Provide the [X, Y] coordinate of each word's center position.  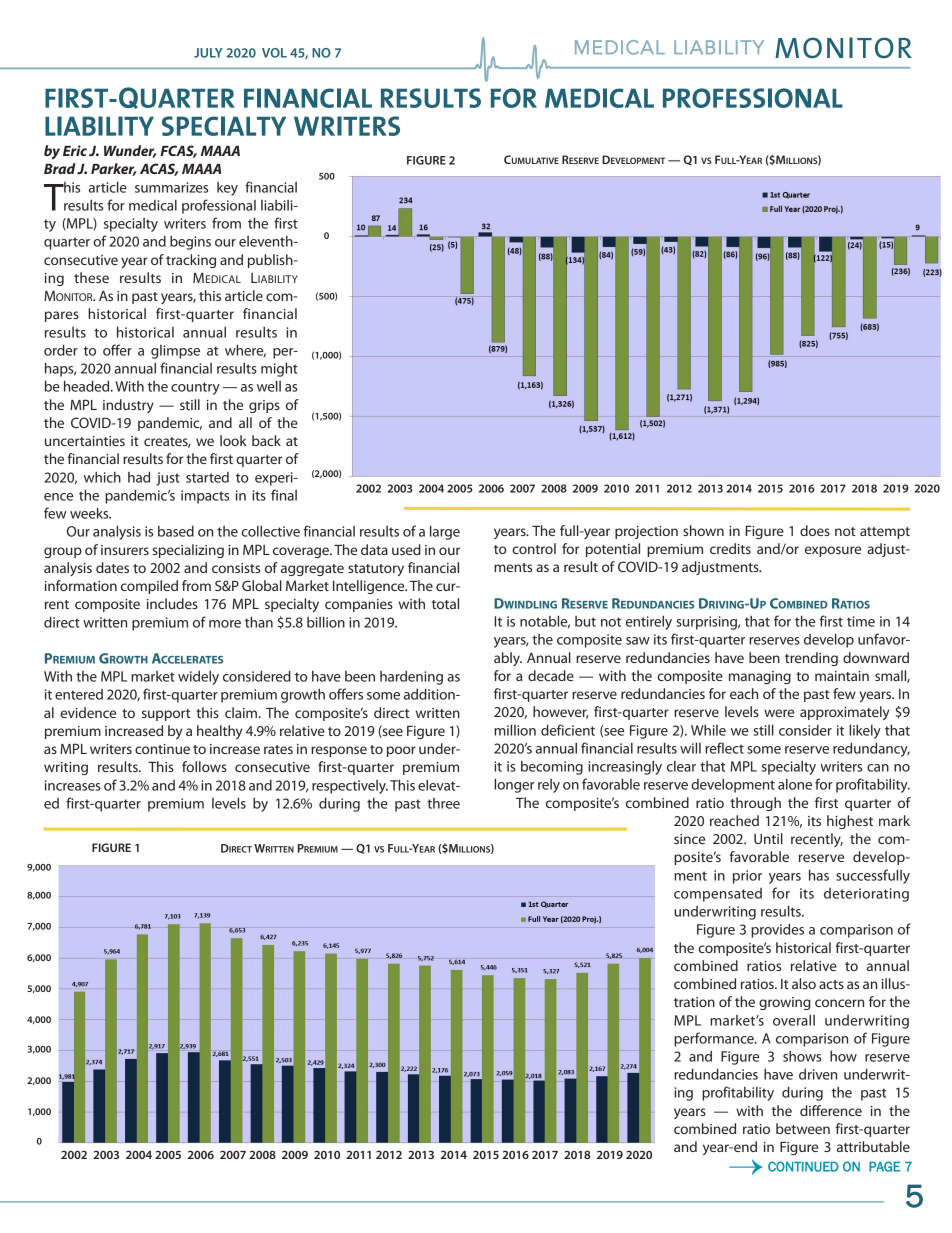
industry [128, 406]
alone [795, 784]
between [803, 1128]
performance [715, 1039]
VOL [274, 53]
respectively [350, 787]
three [443, 803]
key [227, 189]
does [815, 530]
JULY [208, 53]
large [445, 532]
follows [204, 766]
